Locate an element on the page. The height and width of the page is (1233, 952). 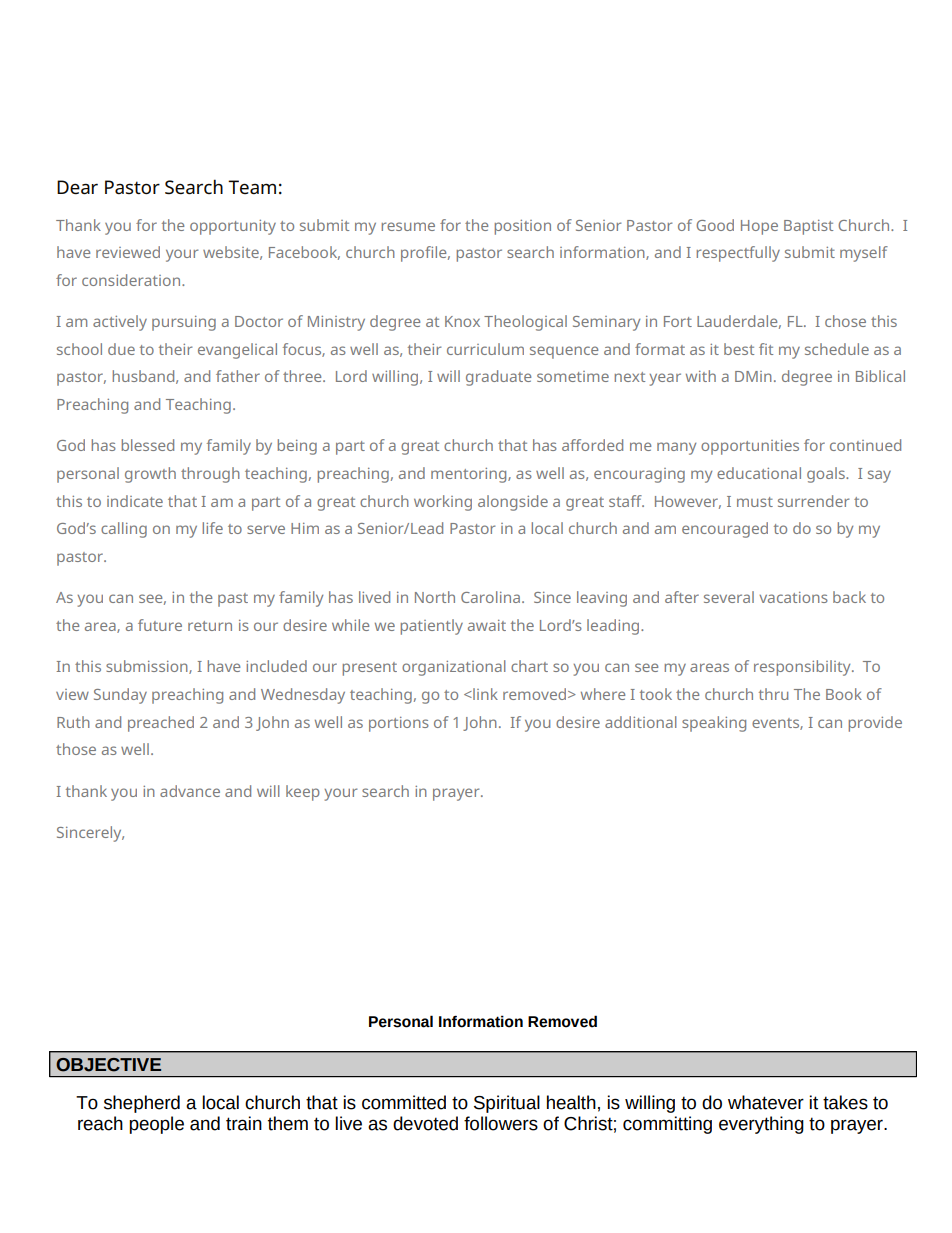
portions is located at coordinates (399, 724).
